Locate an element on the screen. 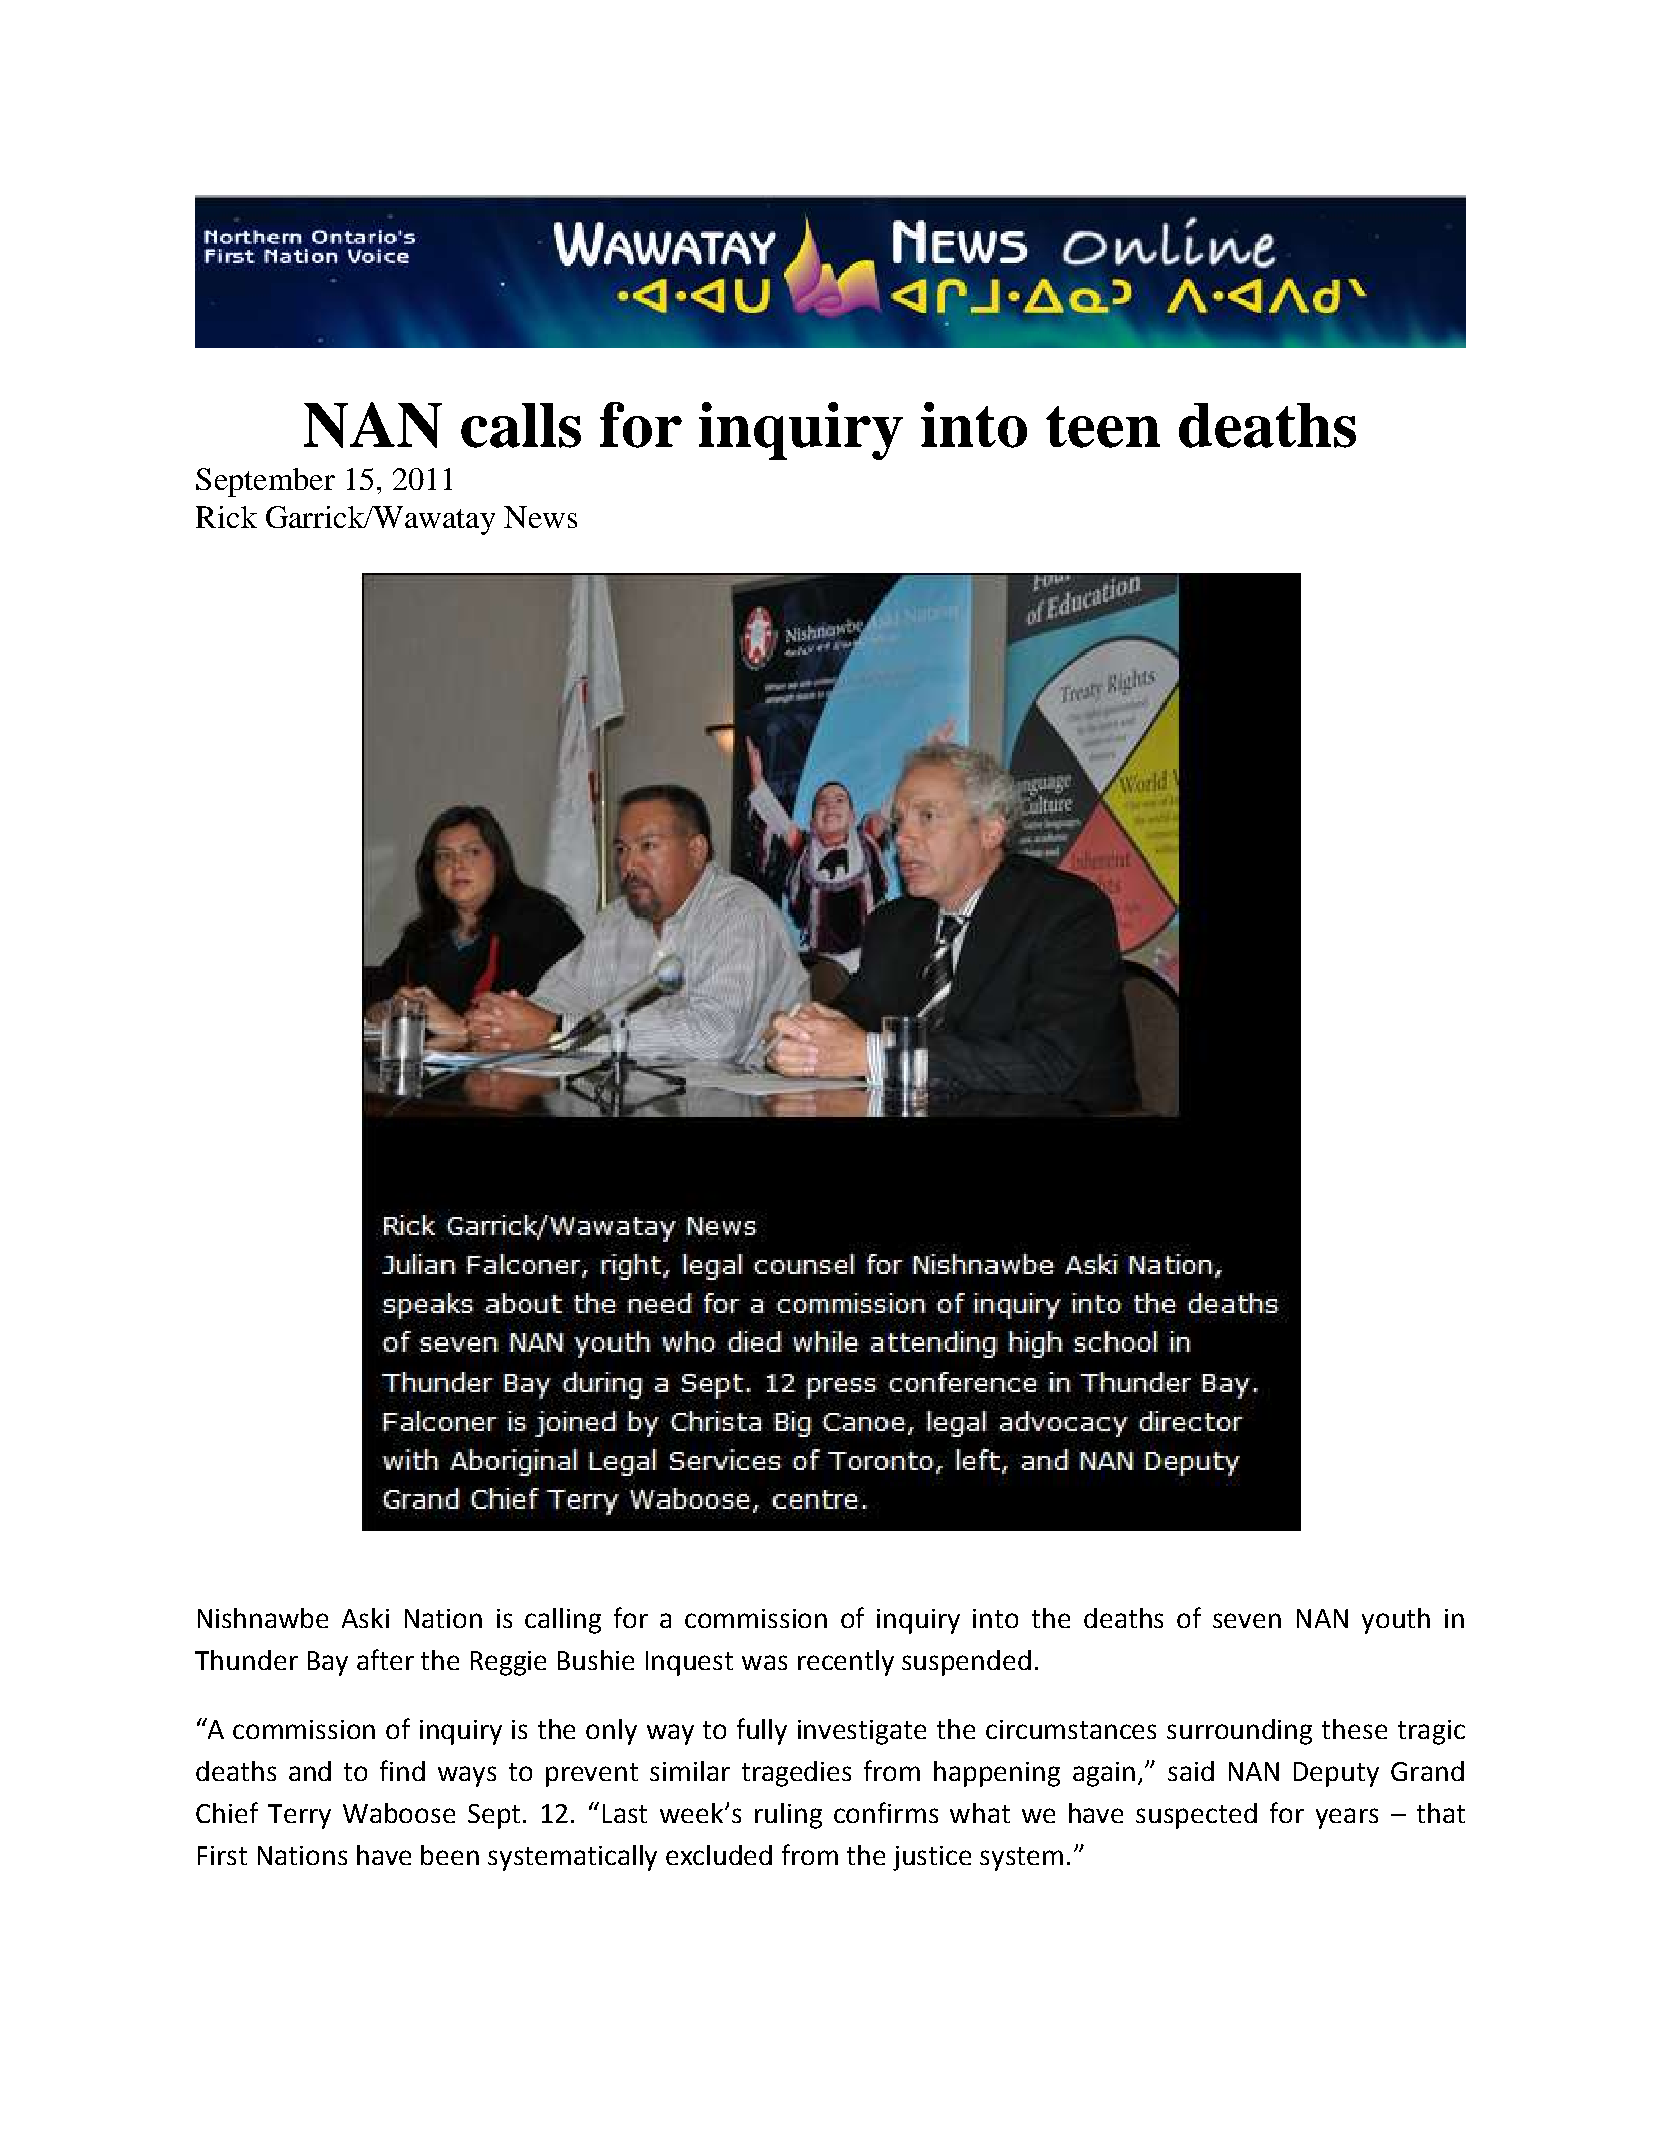 The image size is (1661, 2150). calls is located at coordinates (521, 425).
